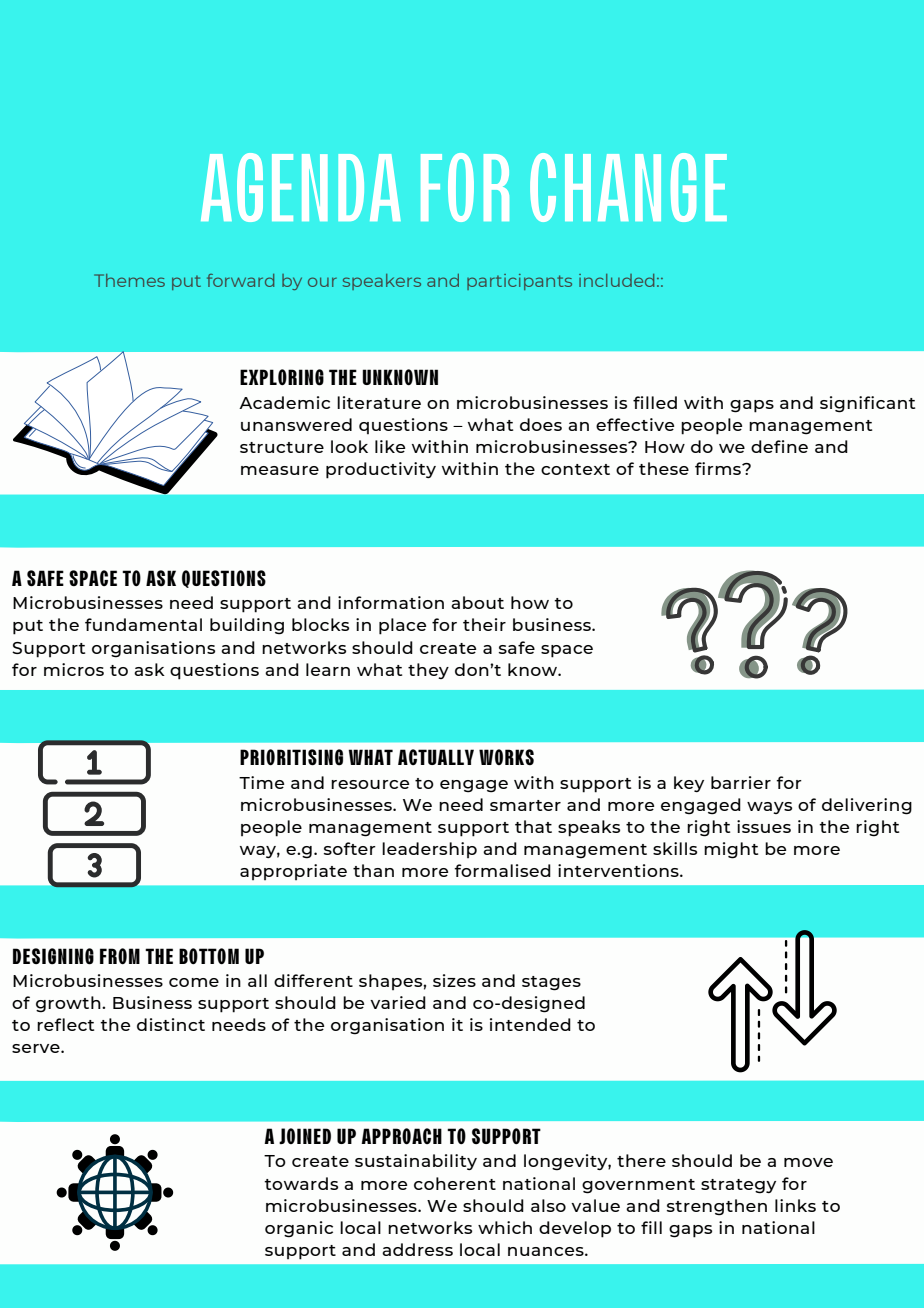 This screenshot has height=1308, width=924. I want to click on fundamental, so click(143, 624).
